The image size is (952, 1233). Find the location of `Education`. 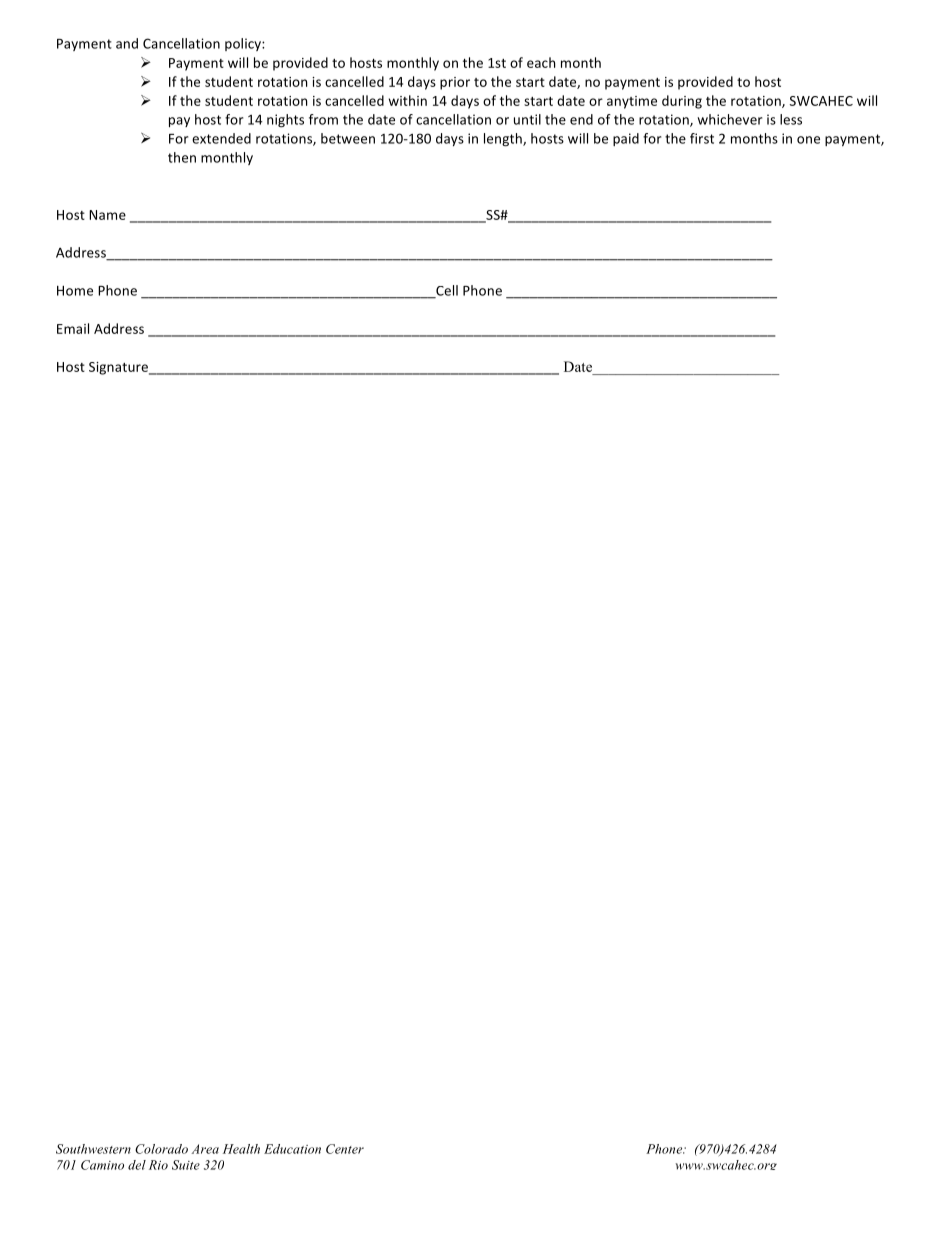

Education is located at coordinates (292, 1149).
